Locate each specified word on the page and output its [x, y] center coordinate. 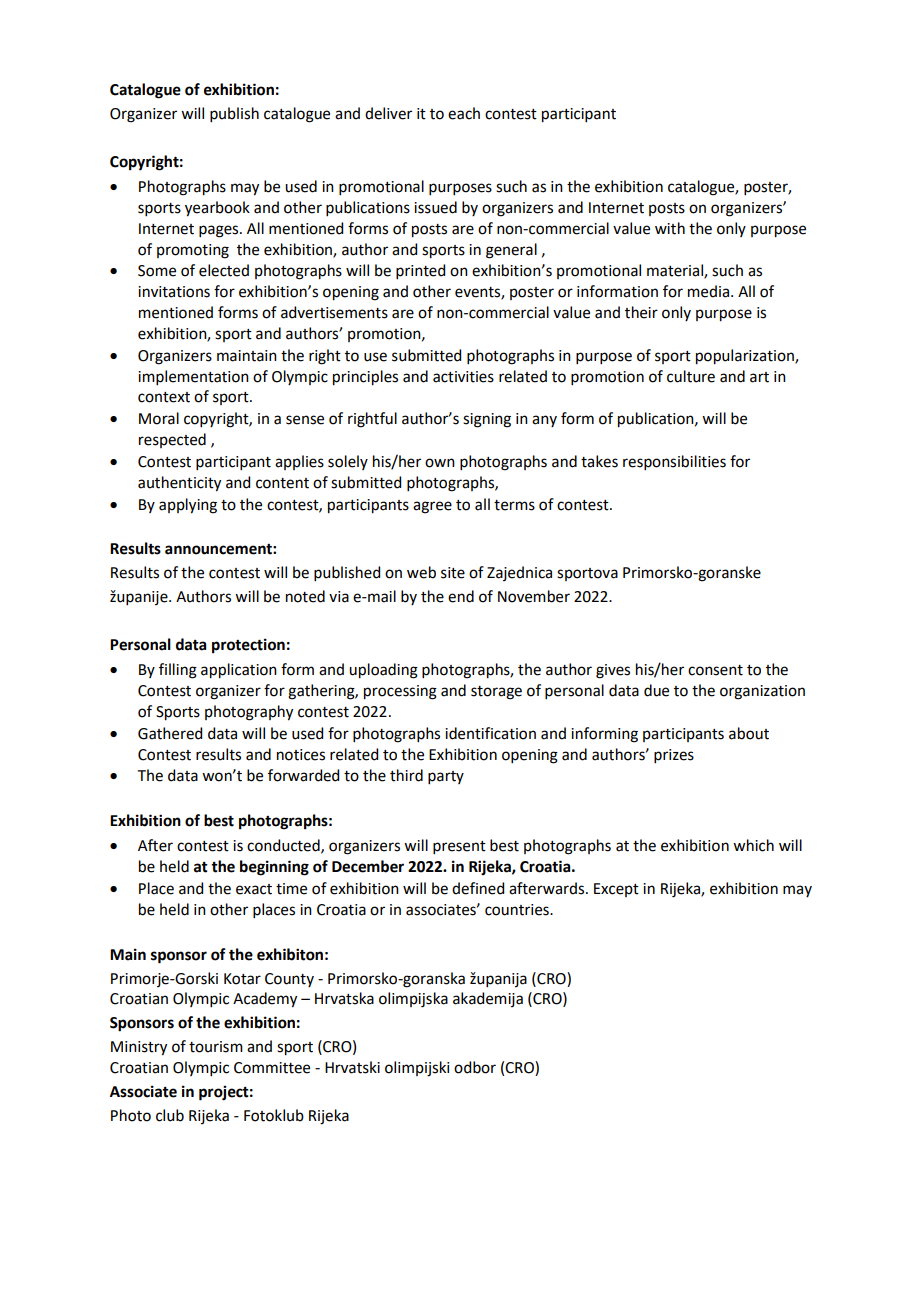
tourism [216, 1047]
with [670, 228]
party [446, 777]
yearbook [217, 209]
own [440, 463]
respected [172, 440]
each [464, 113]
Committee [272, 1068]
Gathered [170, 733]
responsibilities [674, 462]
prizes [674, 756]
